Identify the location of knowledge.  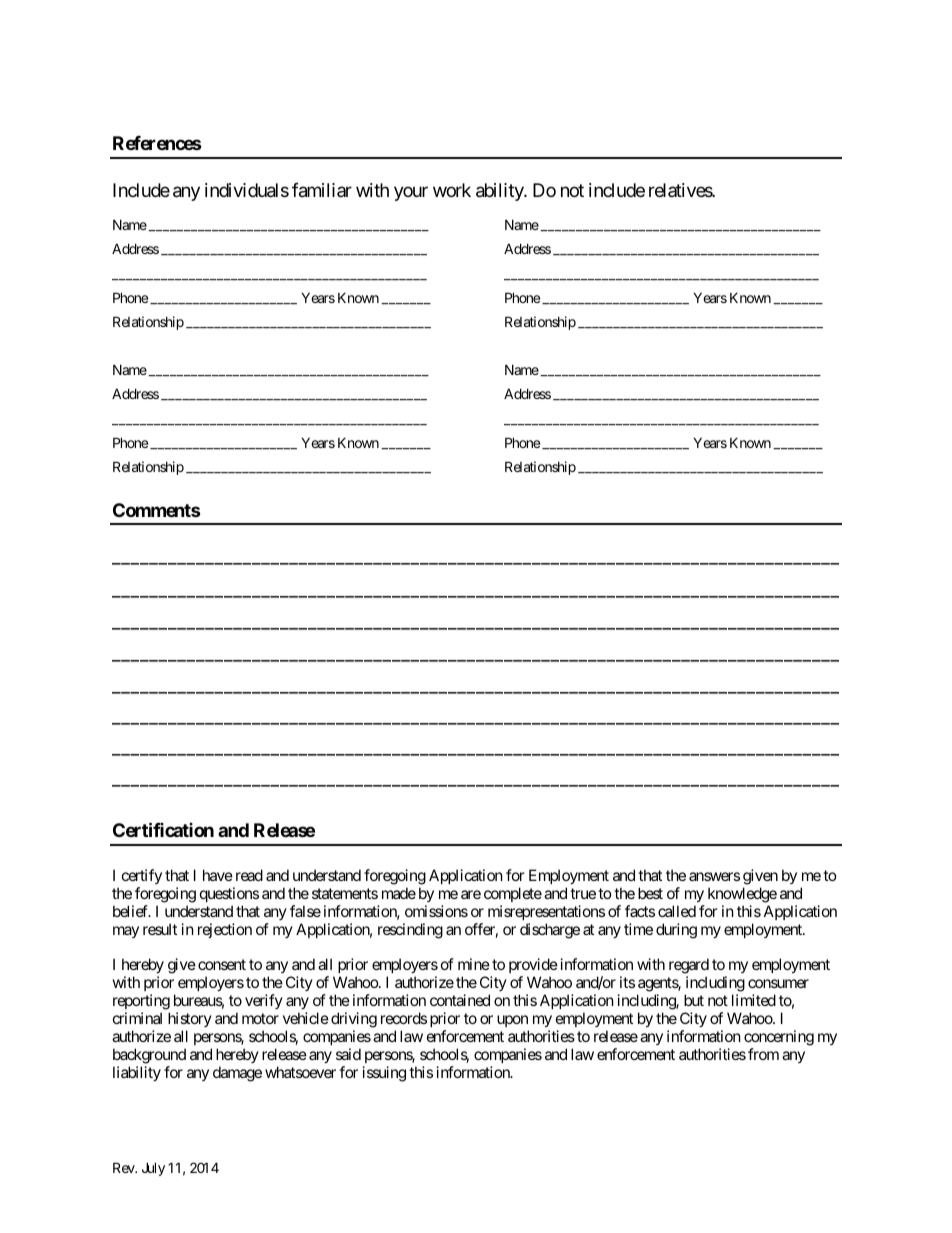
(742, 895).
